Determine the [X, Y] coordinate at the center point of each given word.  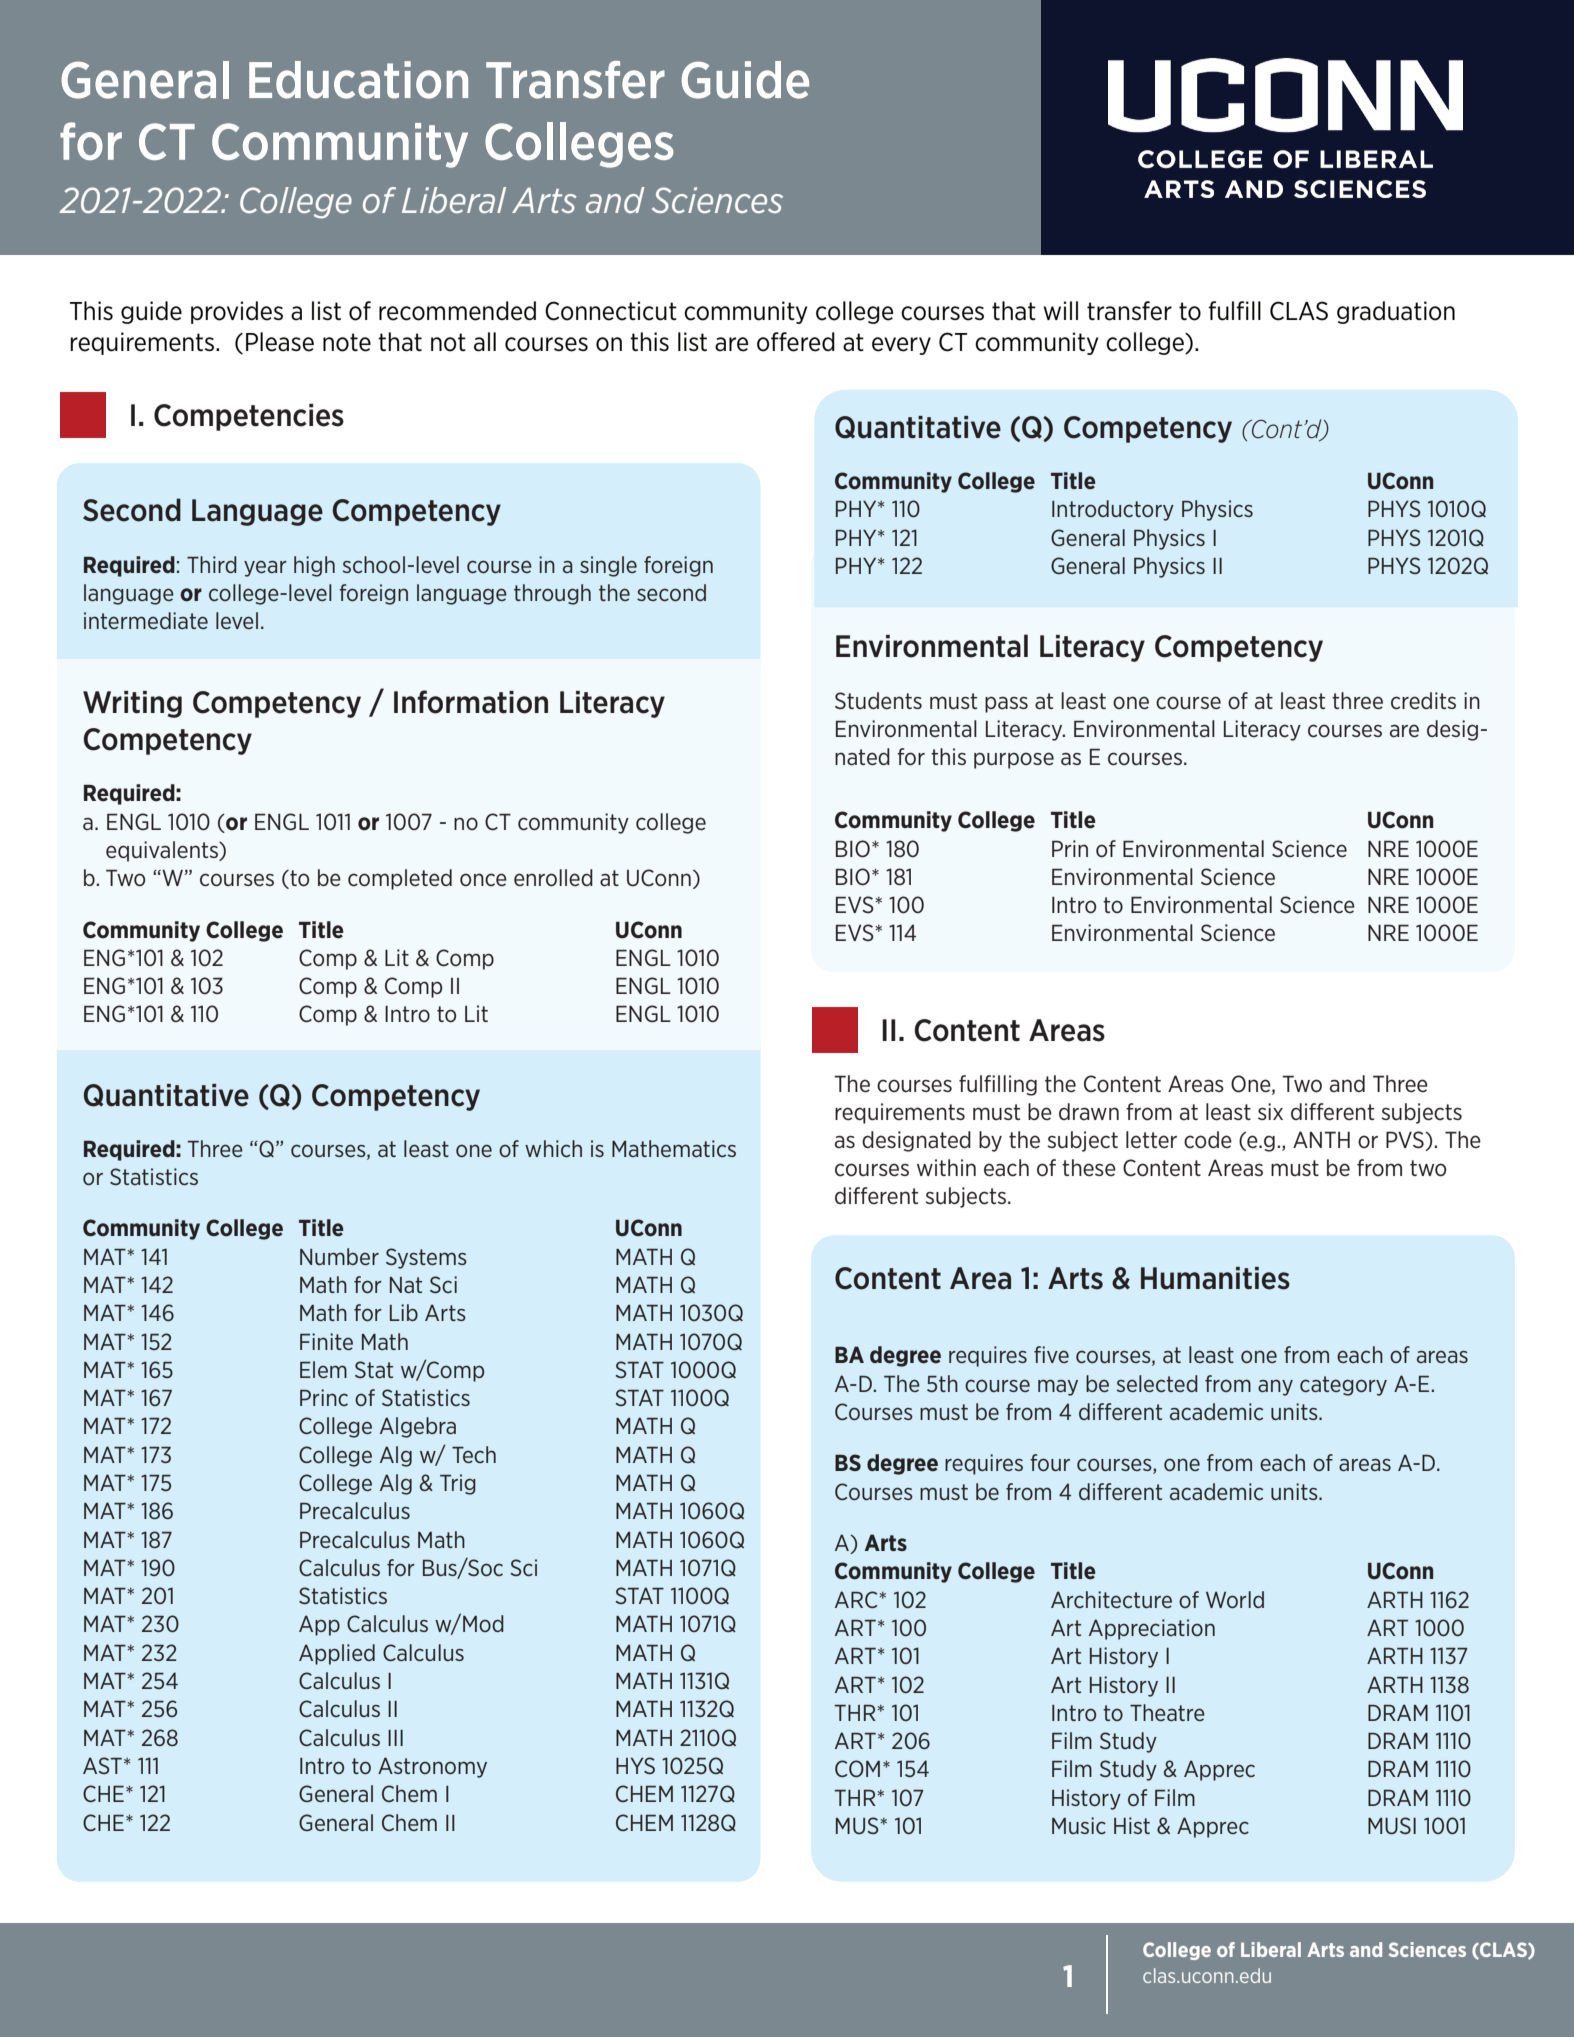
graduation [1396, 312]
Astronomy [432, 1767]
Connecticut [611, 311]
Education [358, 80]
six [1270, 1111]
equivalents [163, 851]
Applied [337, 1654]
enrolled [553, 878]
